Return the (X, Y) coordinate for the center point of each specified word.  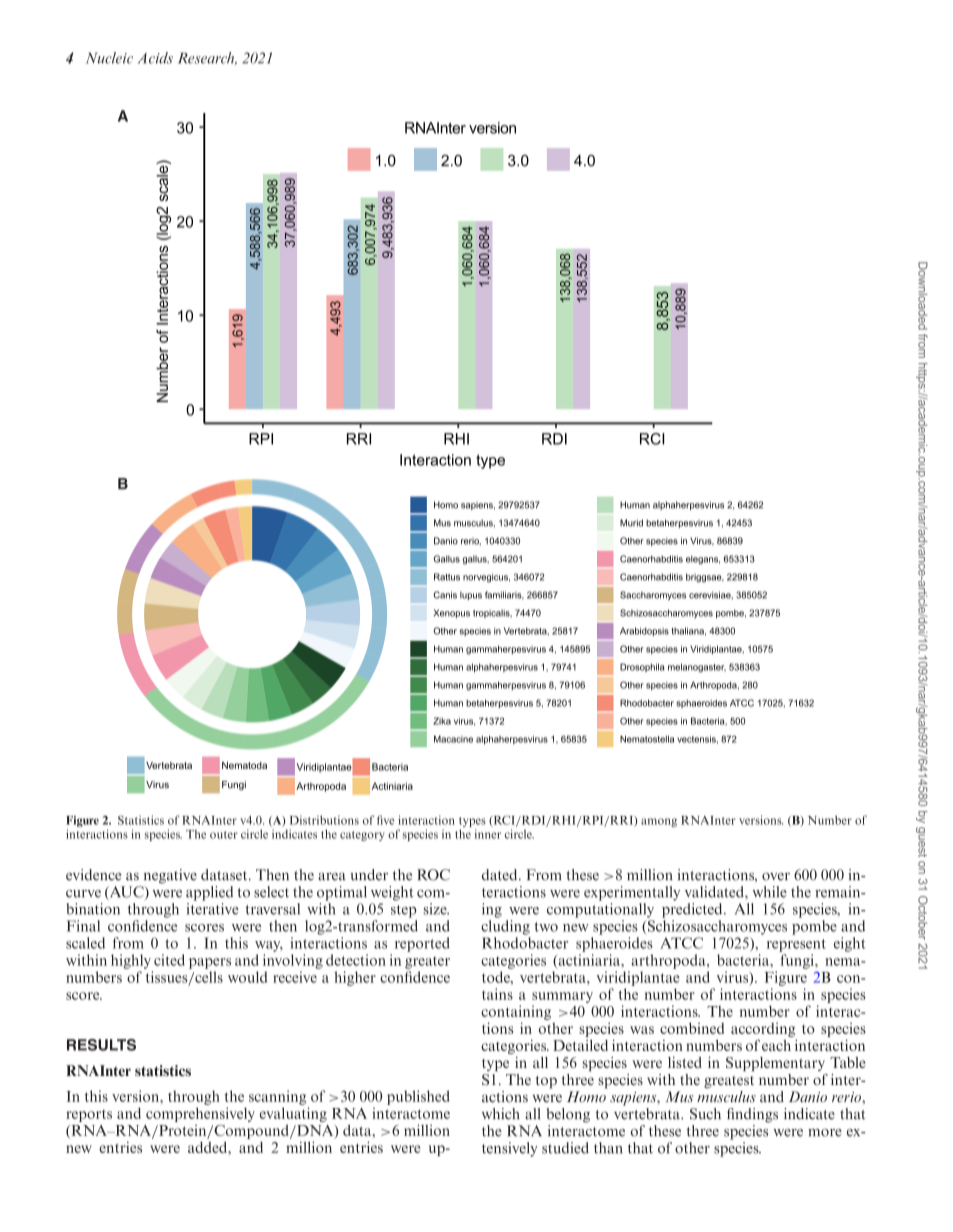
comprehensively (200, 1114)
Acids (155, 58)
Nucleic (109, 58)
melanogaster (697, 668)
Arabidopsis (644, 631)
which (501, 1114)
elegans (703, 560)
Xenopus (452, 613)
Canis (445, 595)
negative (170, 876)
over (776, 877)
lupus (471, 595)
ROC (433, 875)
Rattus (447, 577)
